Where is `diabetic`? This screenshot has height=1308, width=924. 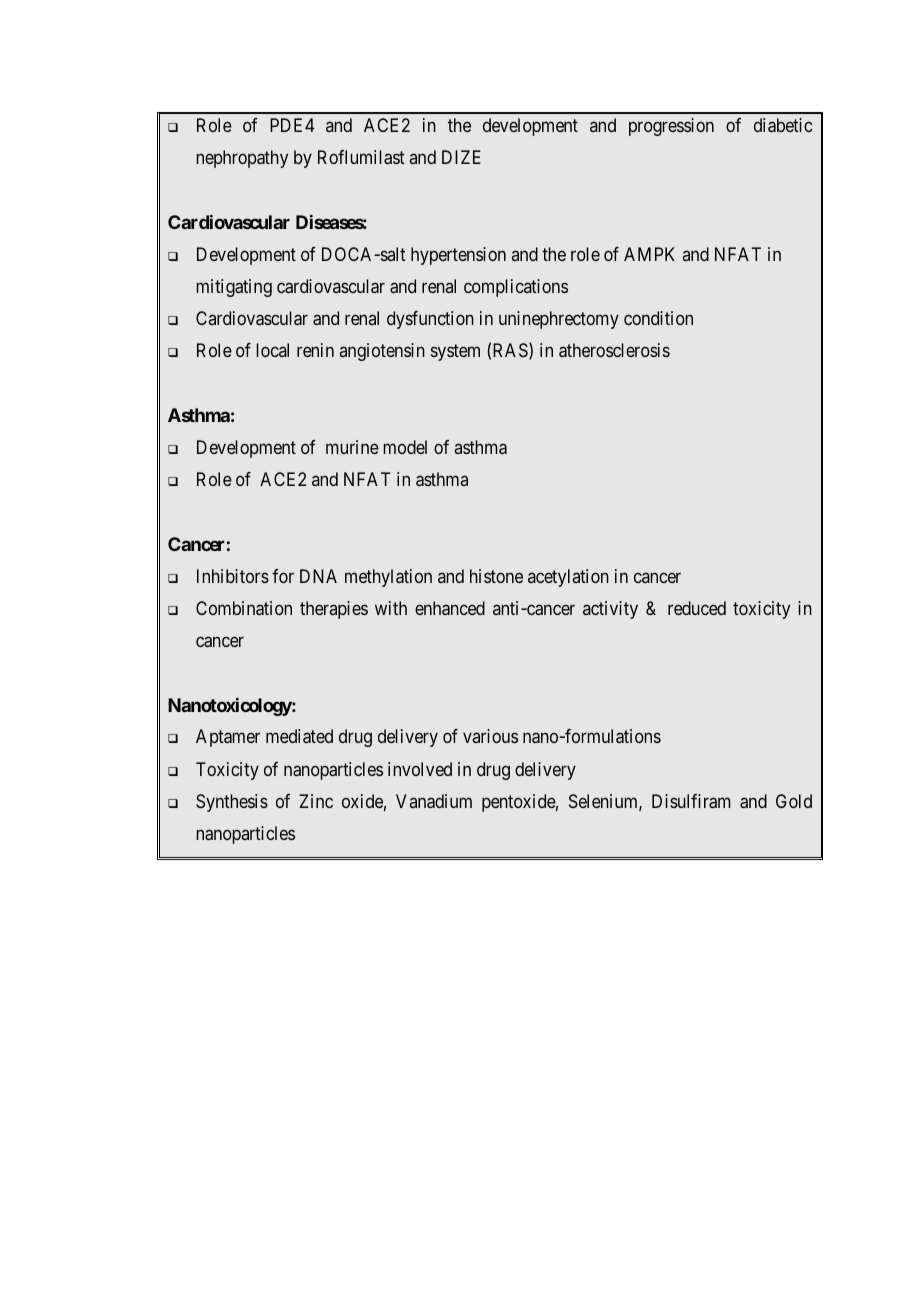
diabetic is located at coordinates (783, 125).
